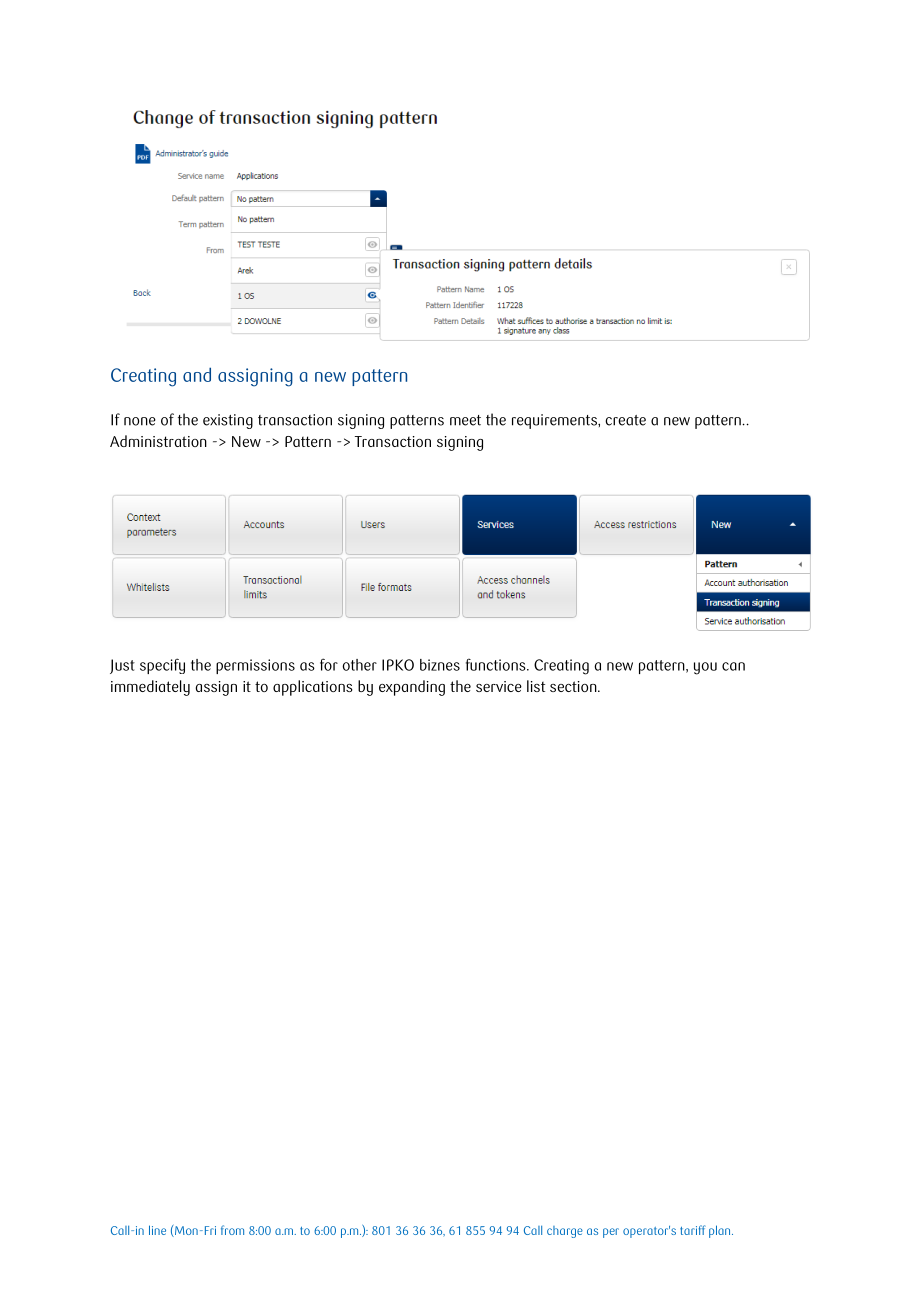  I want to click on you, so click(705, 668).
